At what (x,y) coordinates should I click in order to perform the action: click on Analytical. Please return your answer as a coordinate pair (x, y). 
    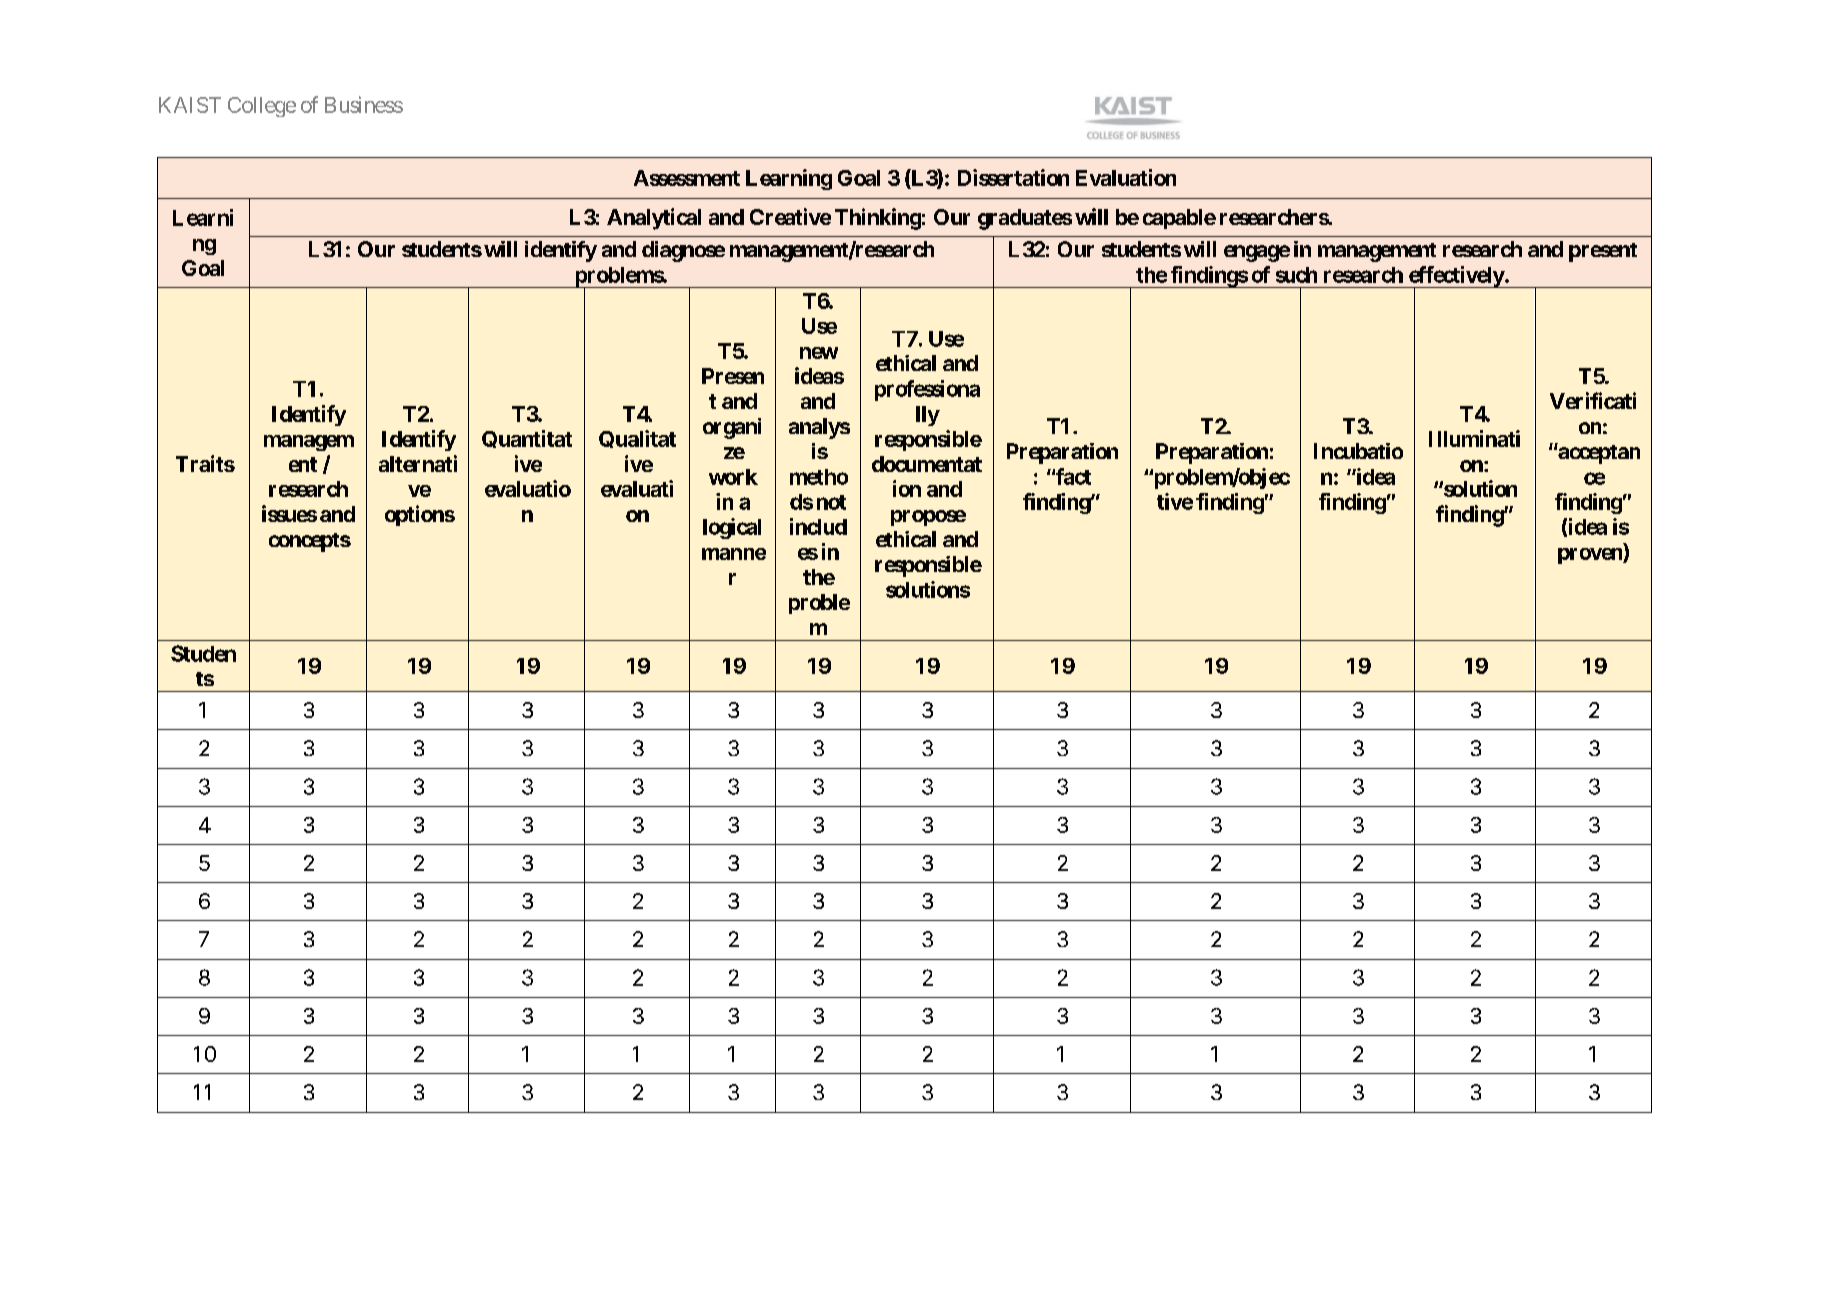
    Looking at the image, I should click on (654, 219).
